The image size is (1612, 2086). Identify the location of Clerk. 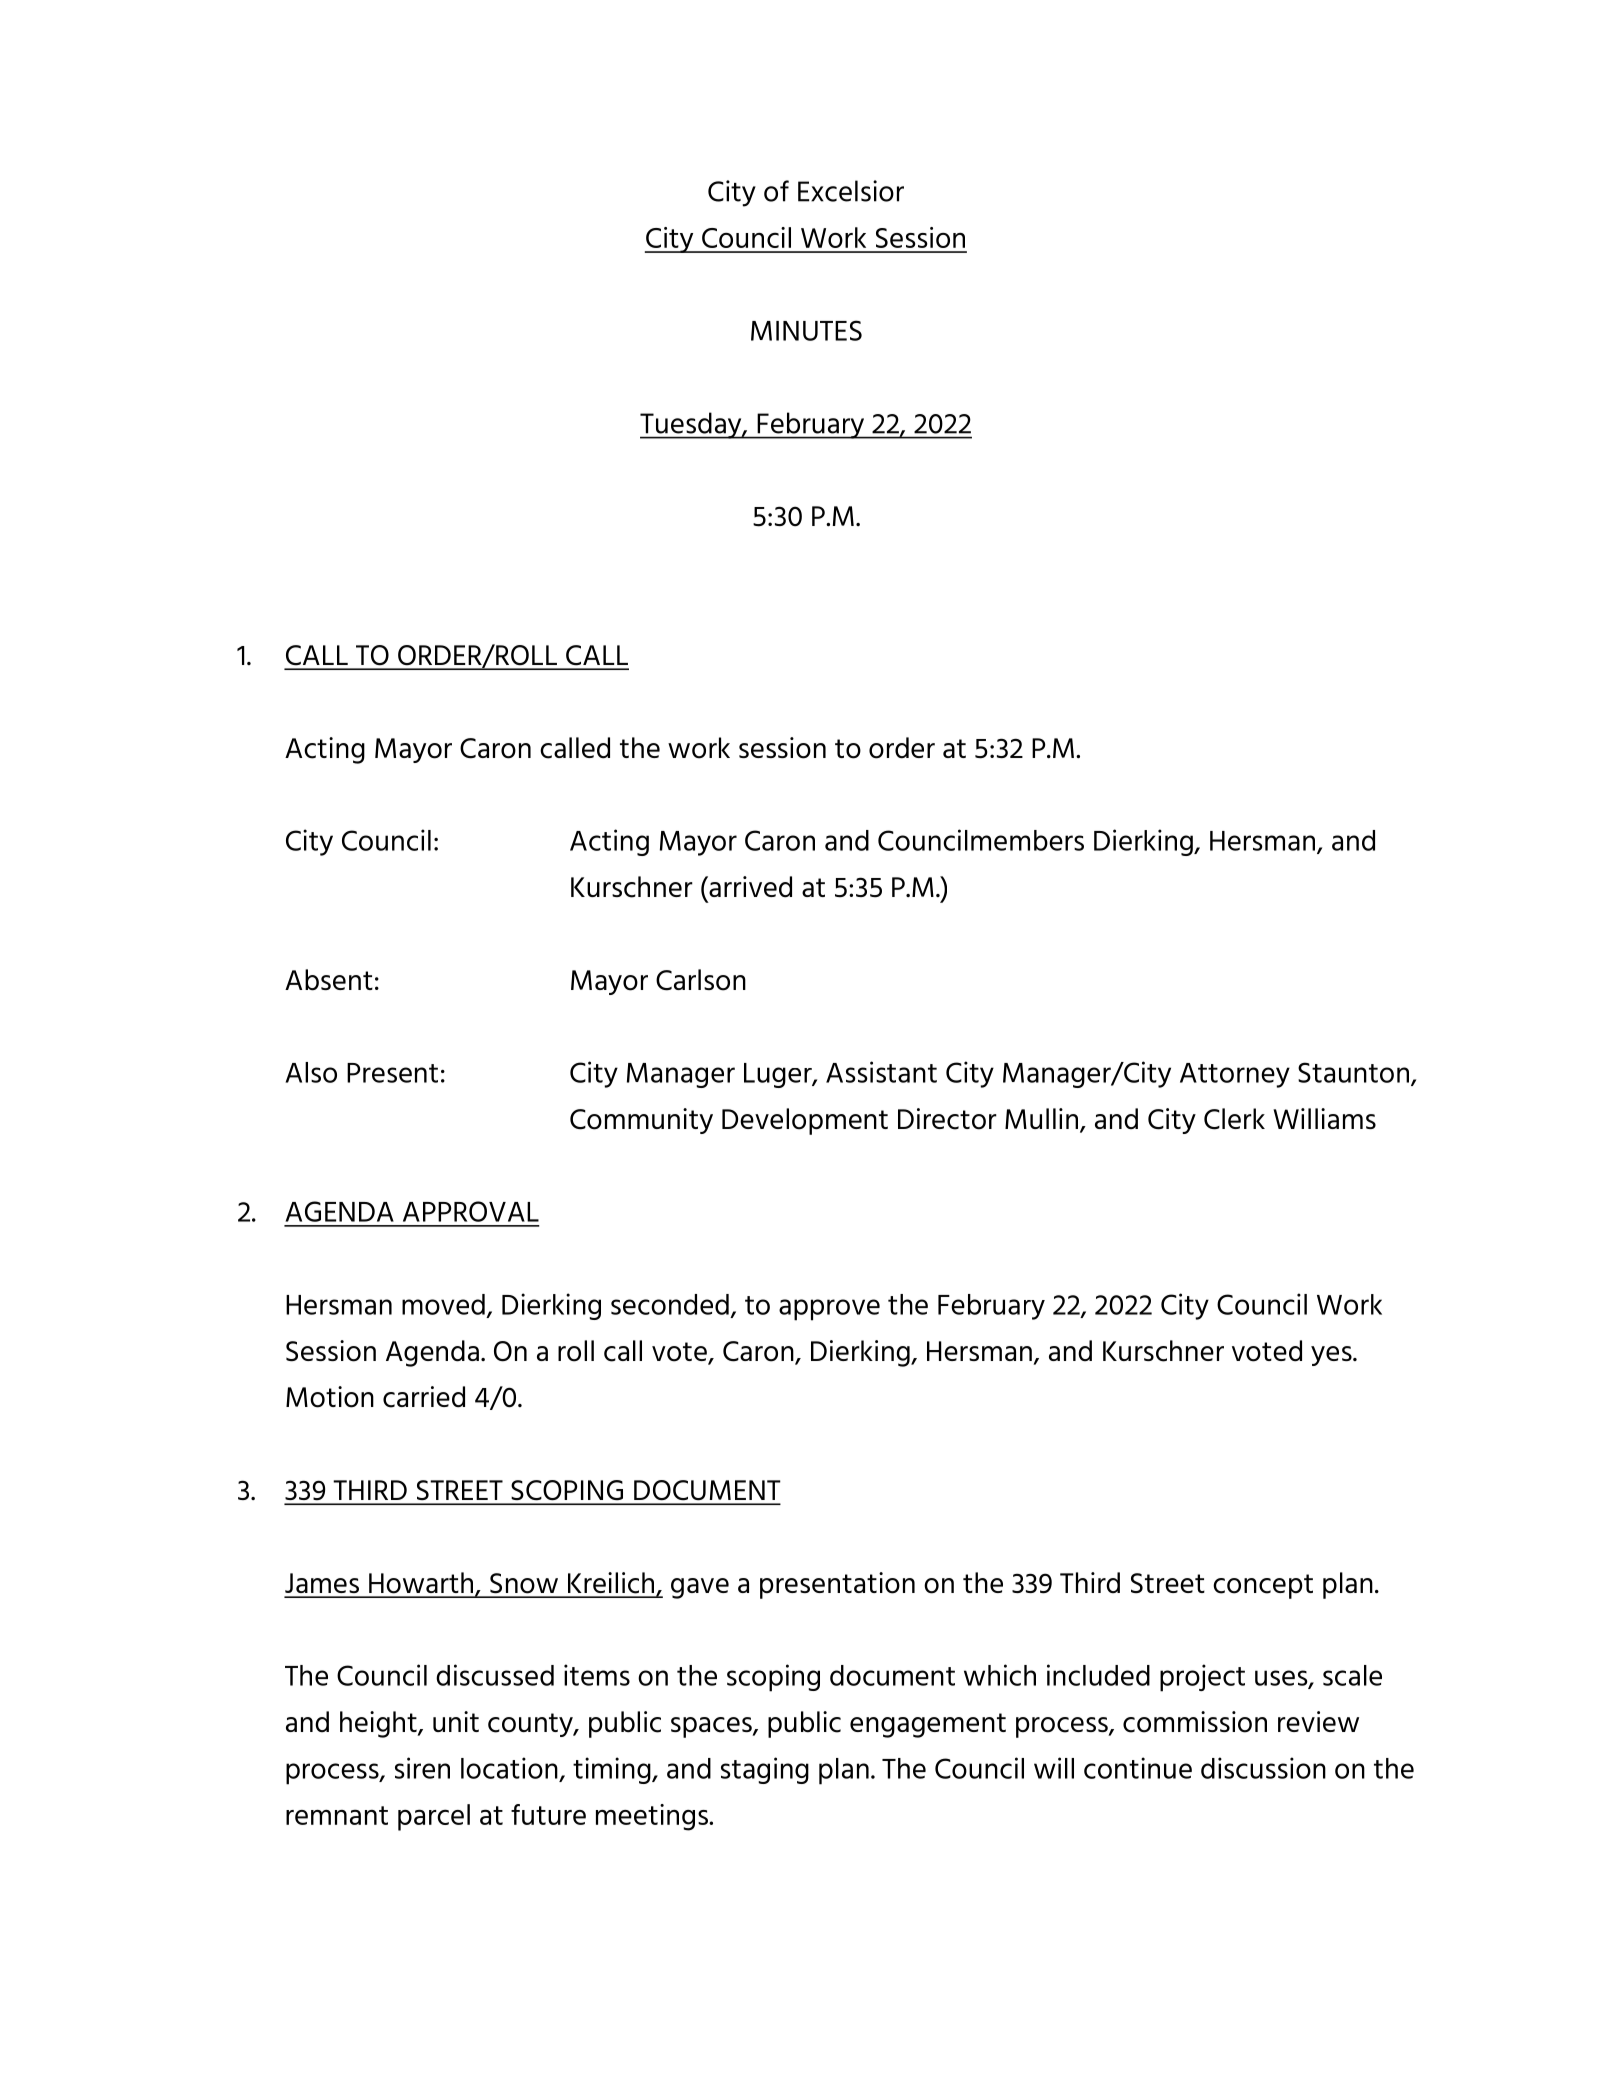
(1234, 1119).
